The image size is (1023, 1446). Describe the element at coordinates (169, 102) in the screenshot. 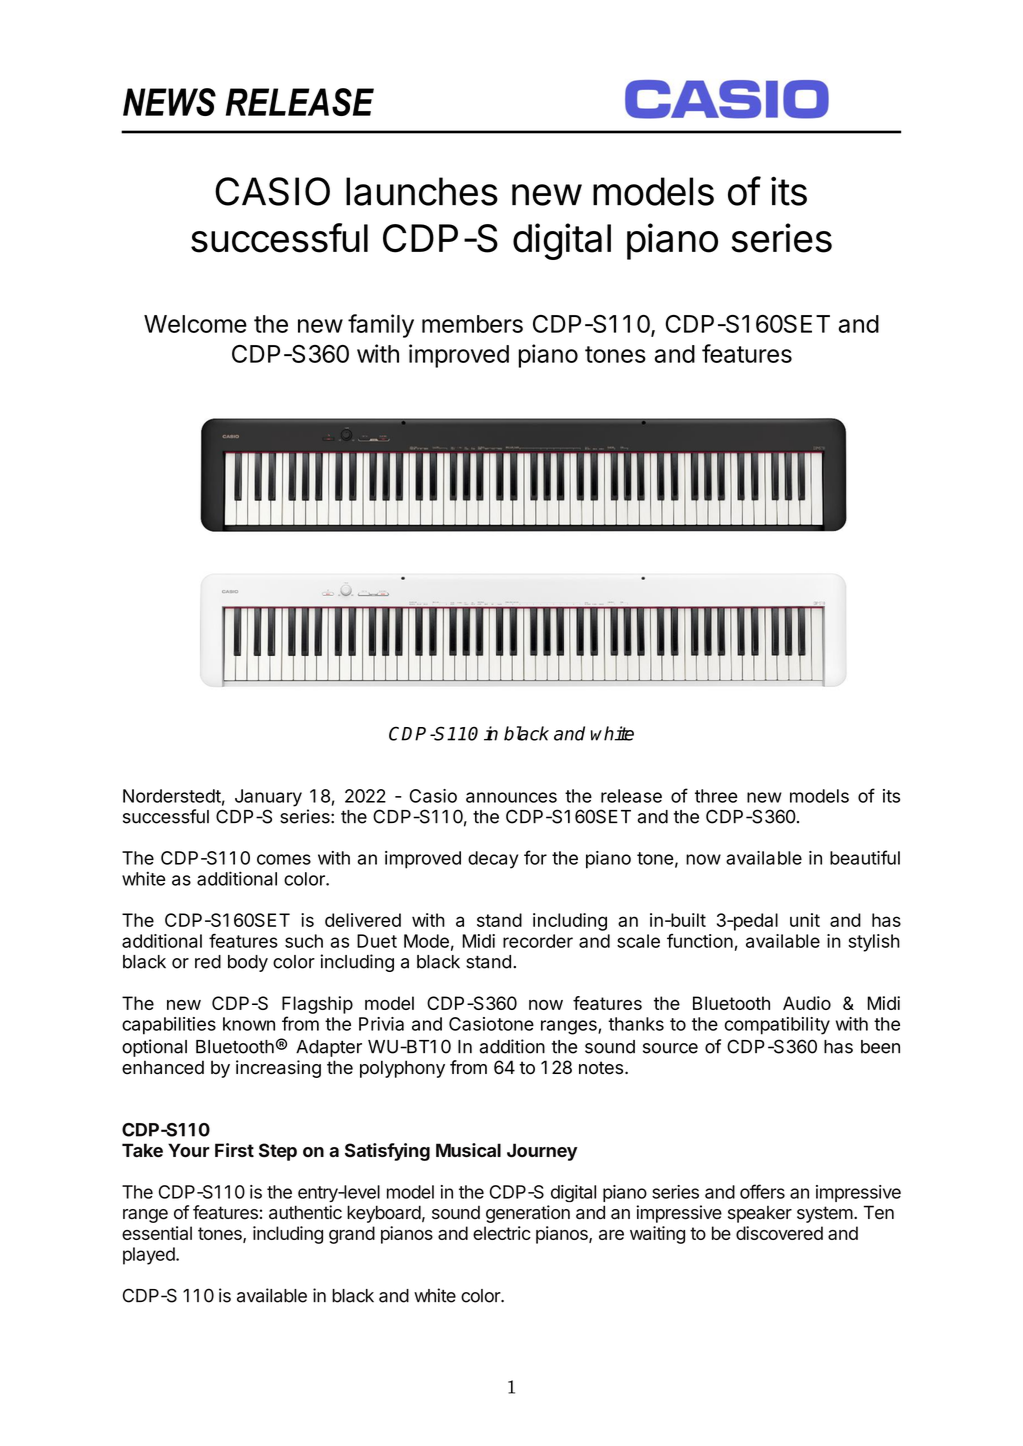

I see `NEWS` at that location.
